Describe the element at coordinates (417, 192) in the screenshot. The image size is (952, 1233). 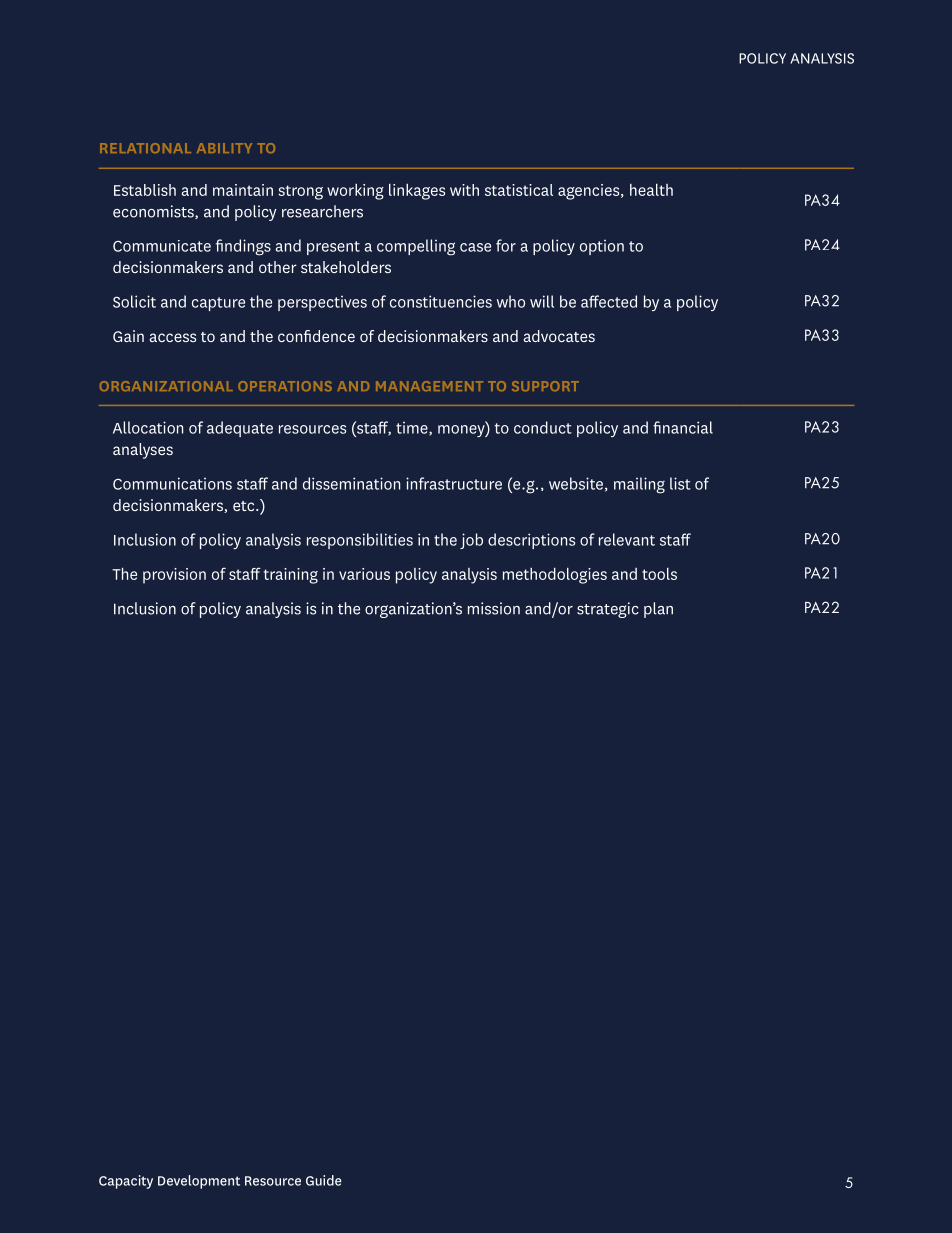
I see `linkages` at that location.
